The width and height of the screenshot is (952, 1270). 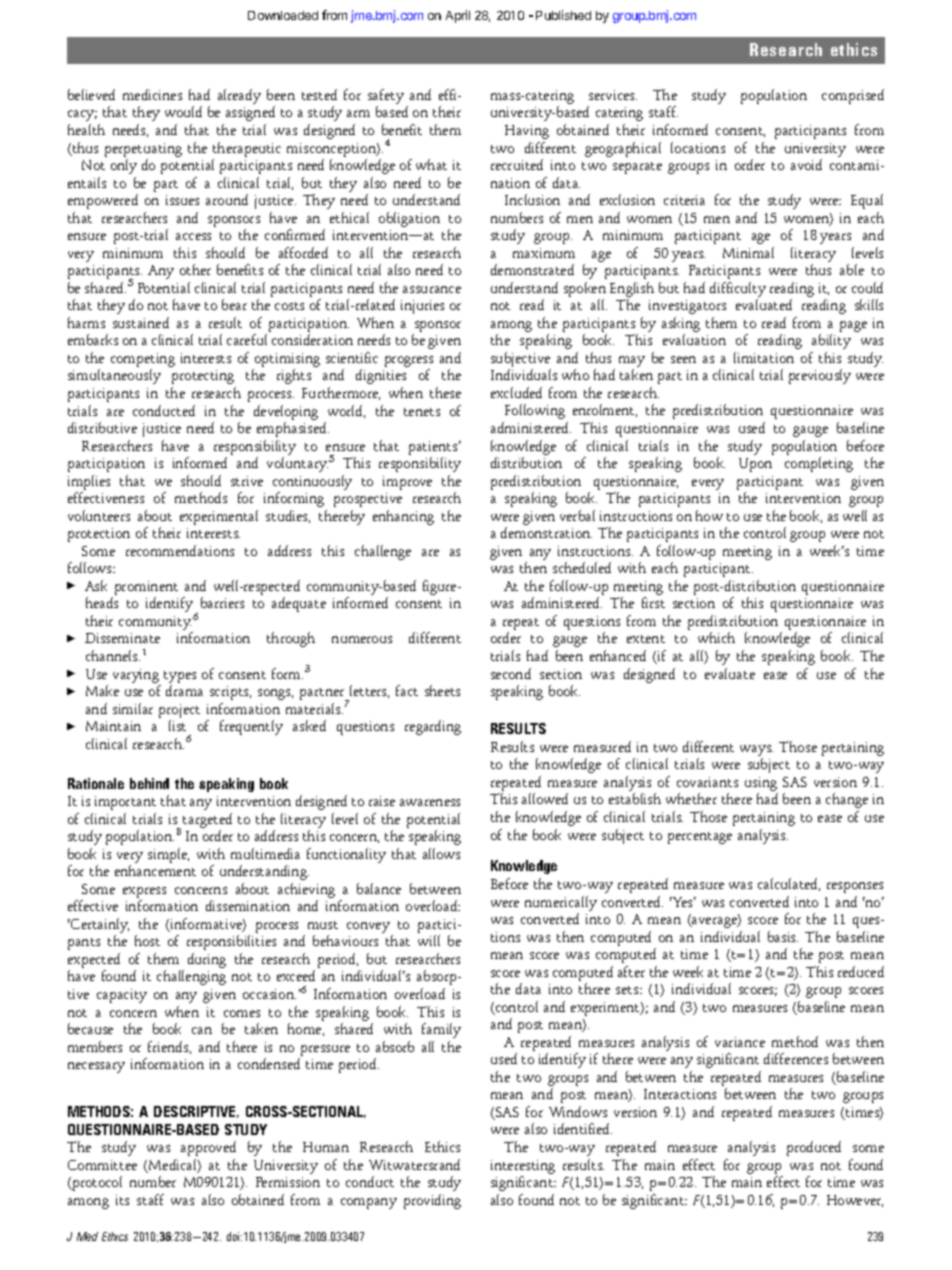 I want to click on behind, so click(x=149, y=783).
